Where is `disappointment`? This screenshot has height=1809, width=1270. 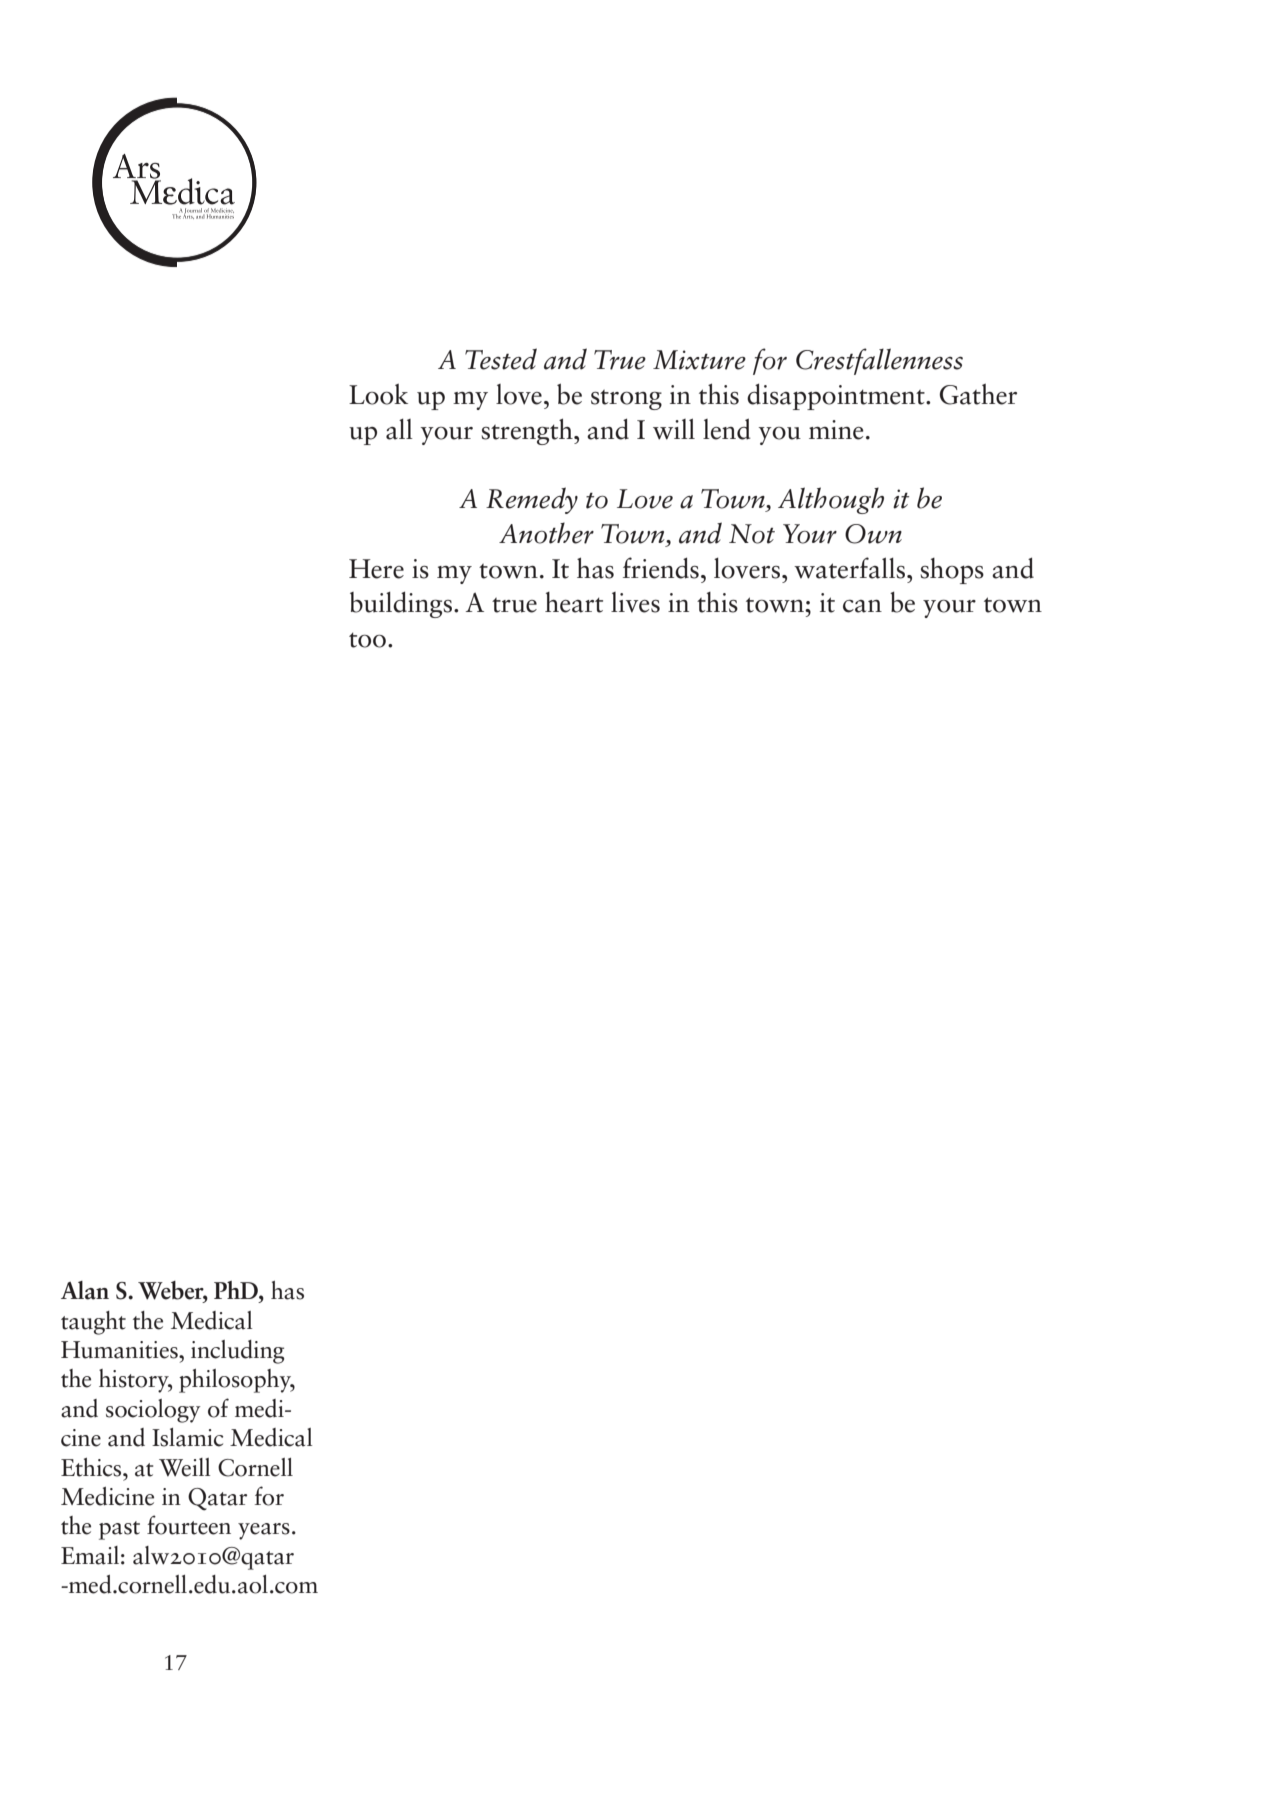
disappointment is located at coordinates (837, 396).
